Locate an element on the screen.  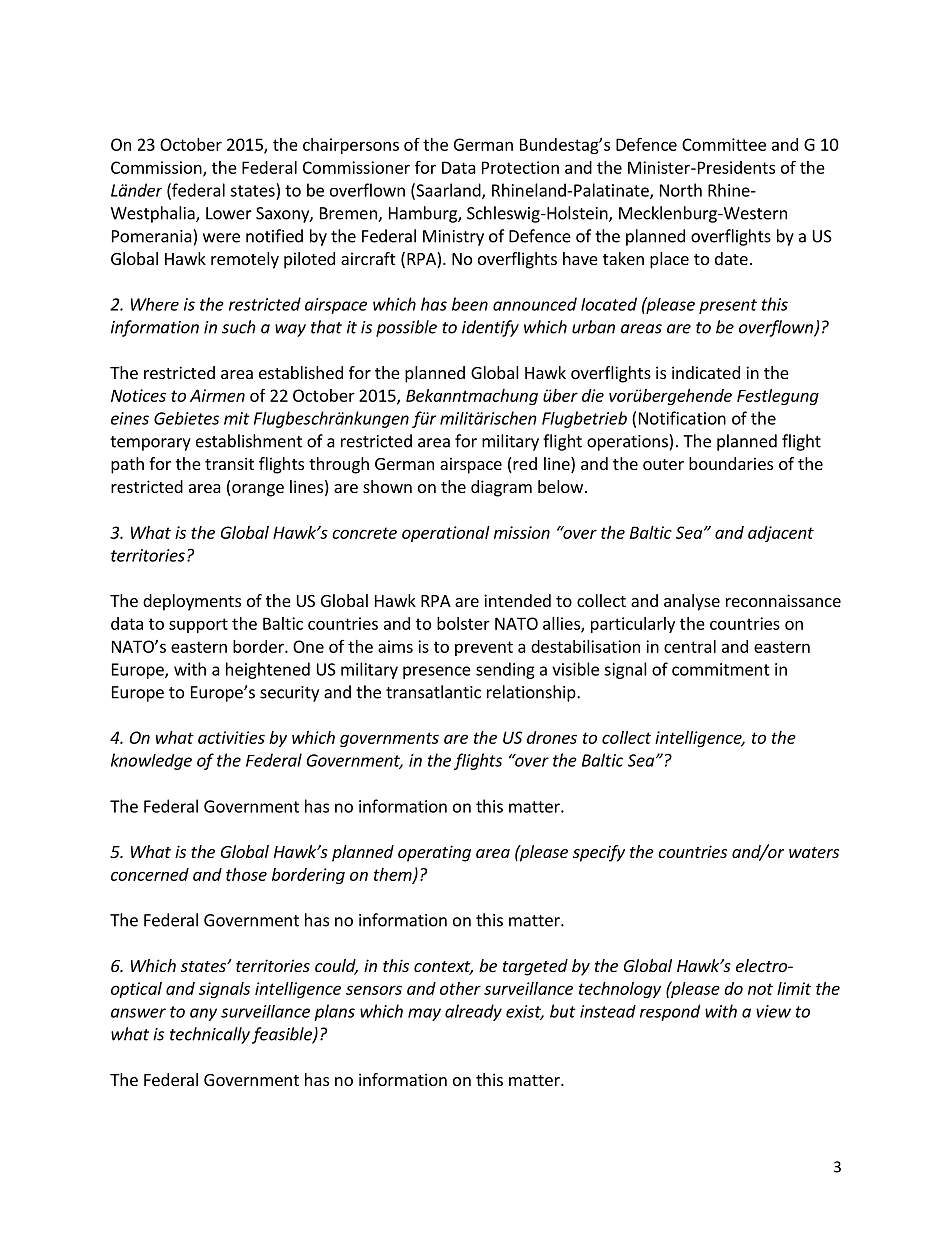
Protection is located at coordinates (520, 167).
